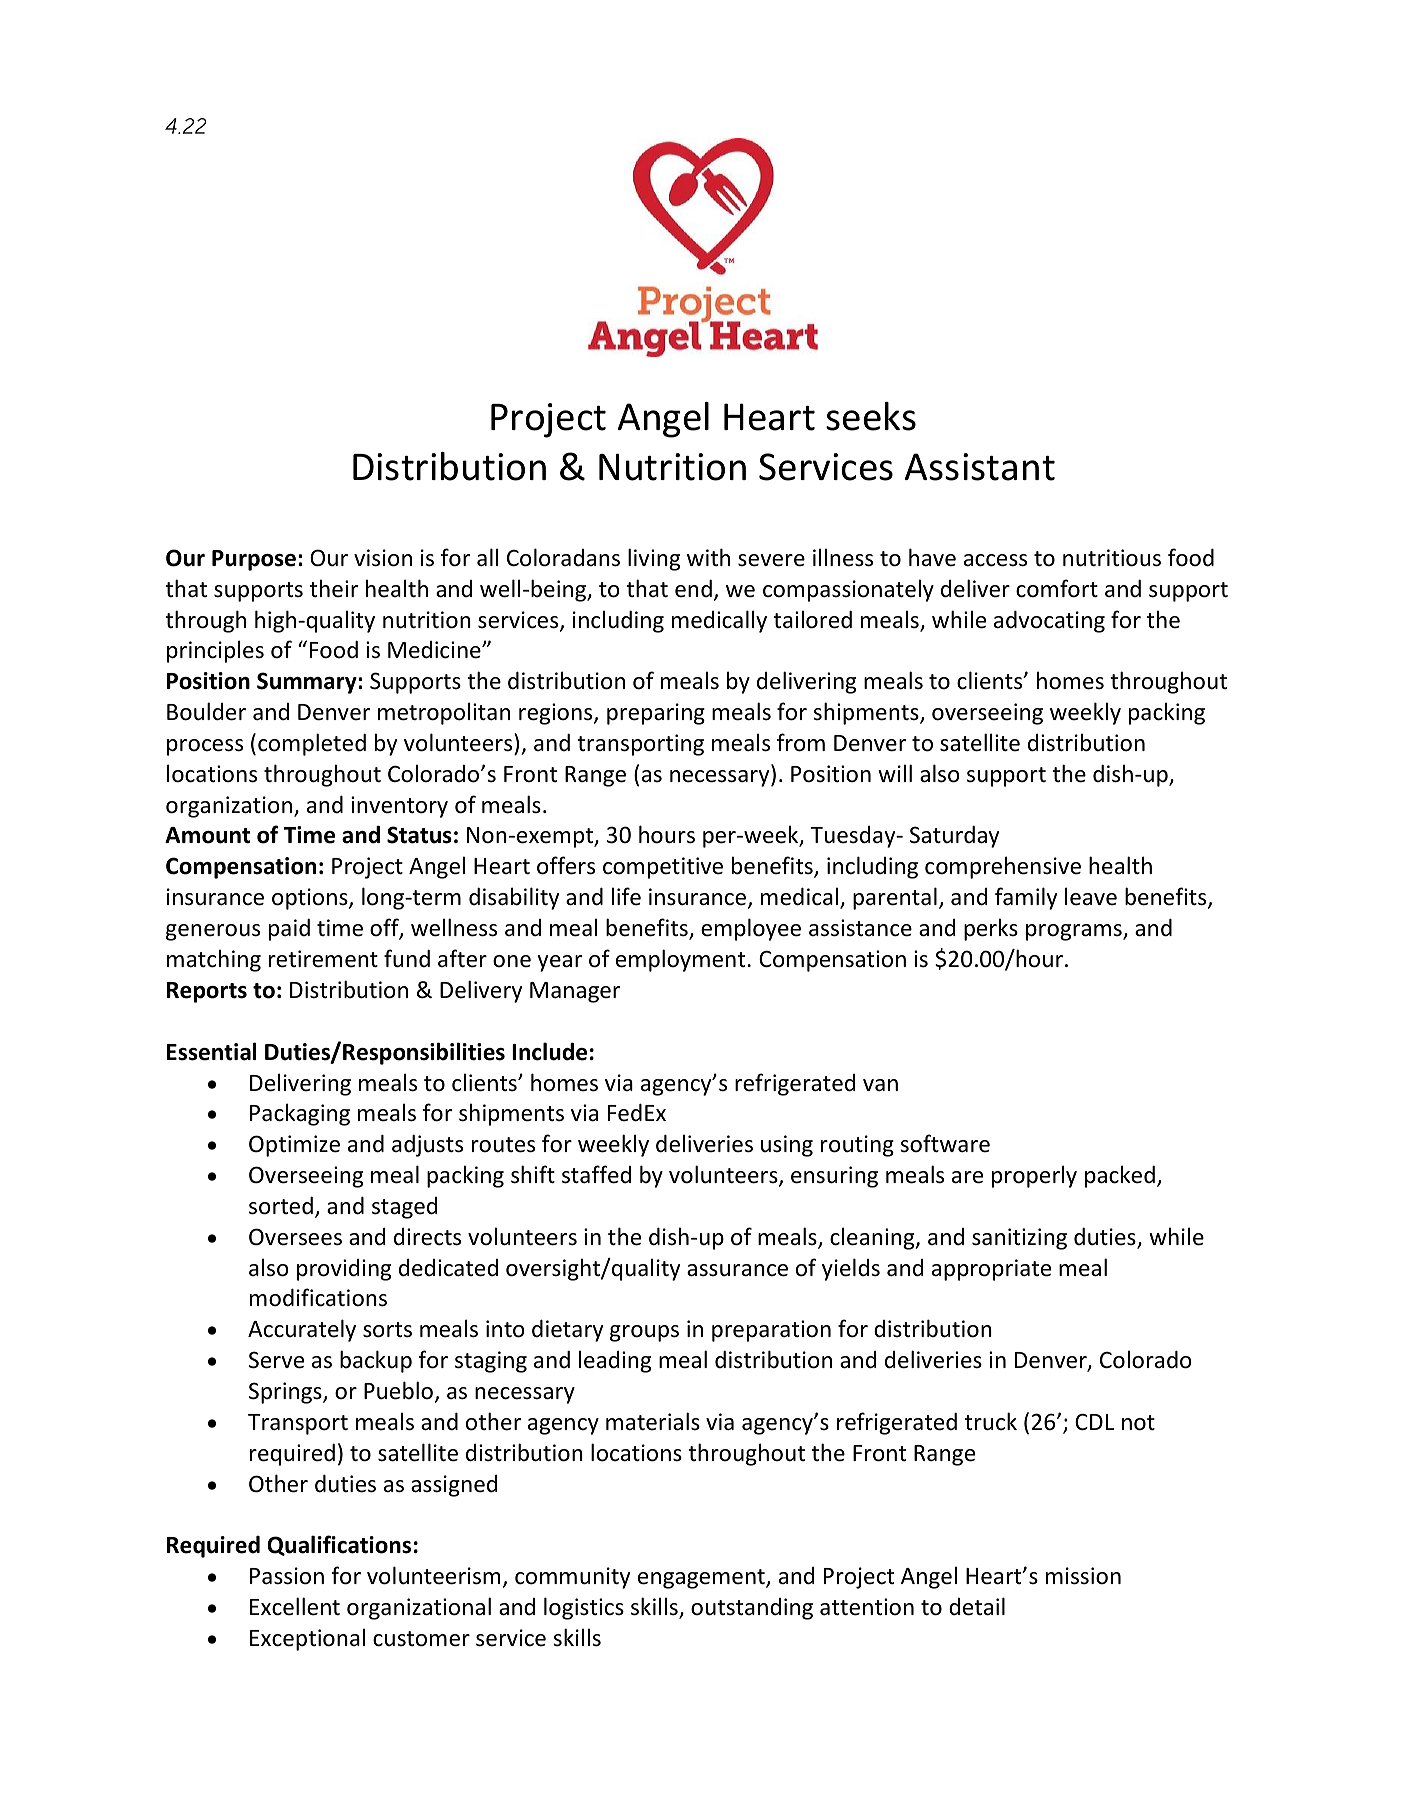 The image size is (1406, 1820). I want to click on comprehensive, so click(1003, 867).
